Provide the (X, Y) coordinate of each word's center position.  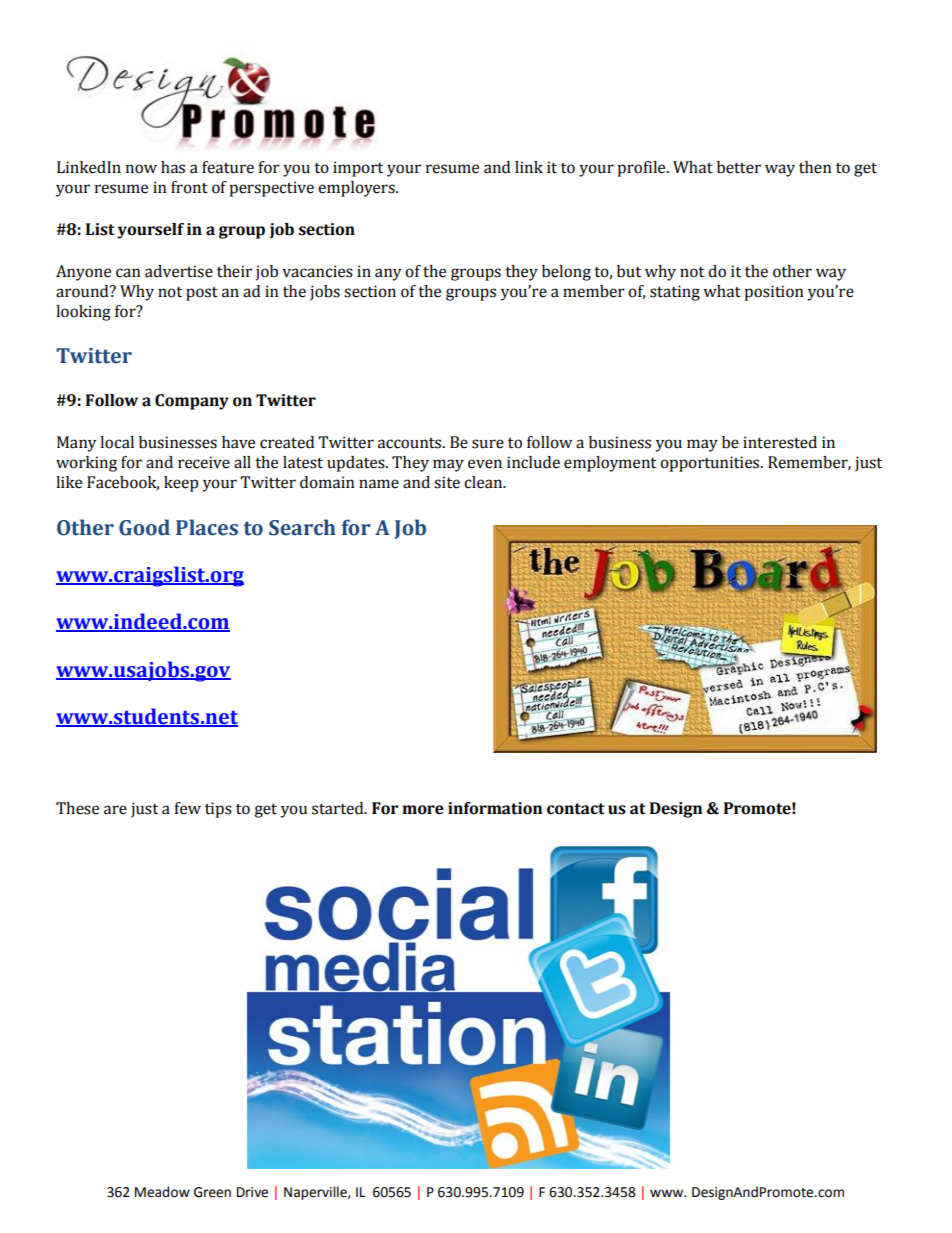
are (115, 810)
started (339, 808)
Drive (252, 1192)
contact (576, 809)
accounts (411, 443)
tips (218, 810)
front (189, 187)
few (187, 808)
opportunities (711, 464)
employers (357, 189)
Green (212, 1192)
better (739, 167)
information (495, 808)
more (423, 810)
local (117, 442)
